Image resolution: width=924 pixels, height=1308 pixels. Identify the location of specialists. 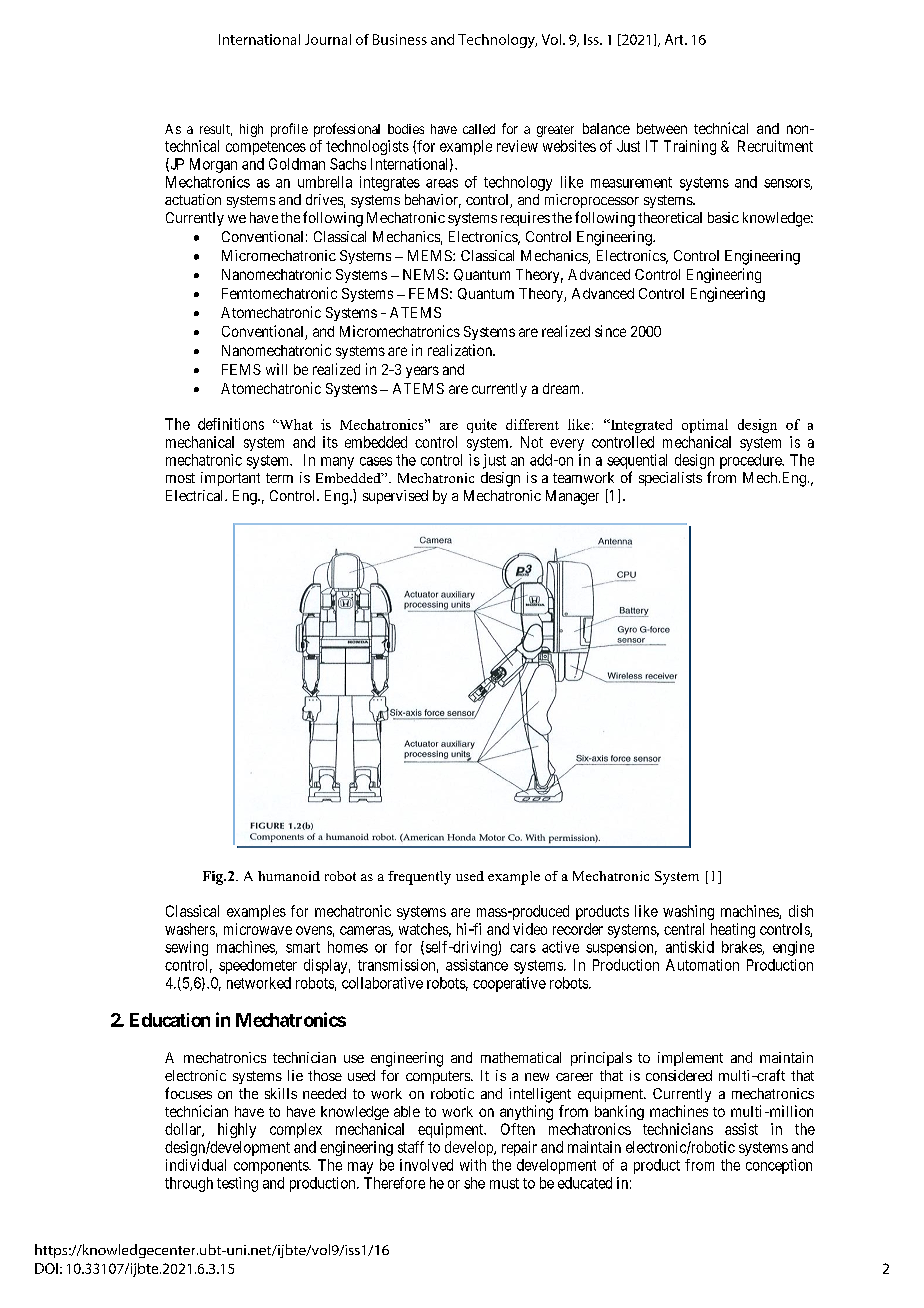
(670, 479).
